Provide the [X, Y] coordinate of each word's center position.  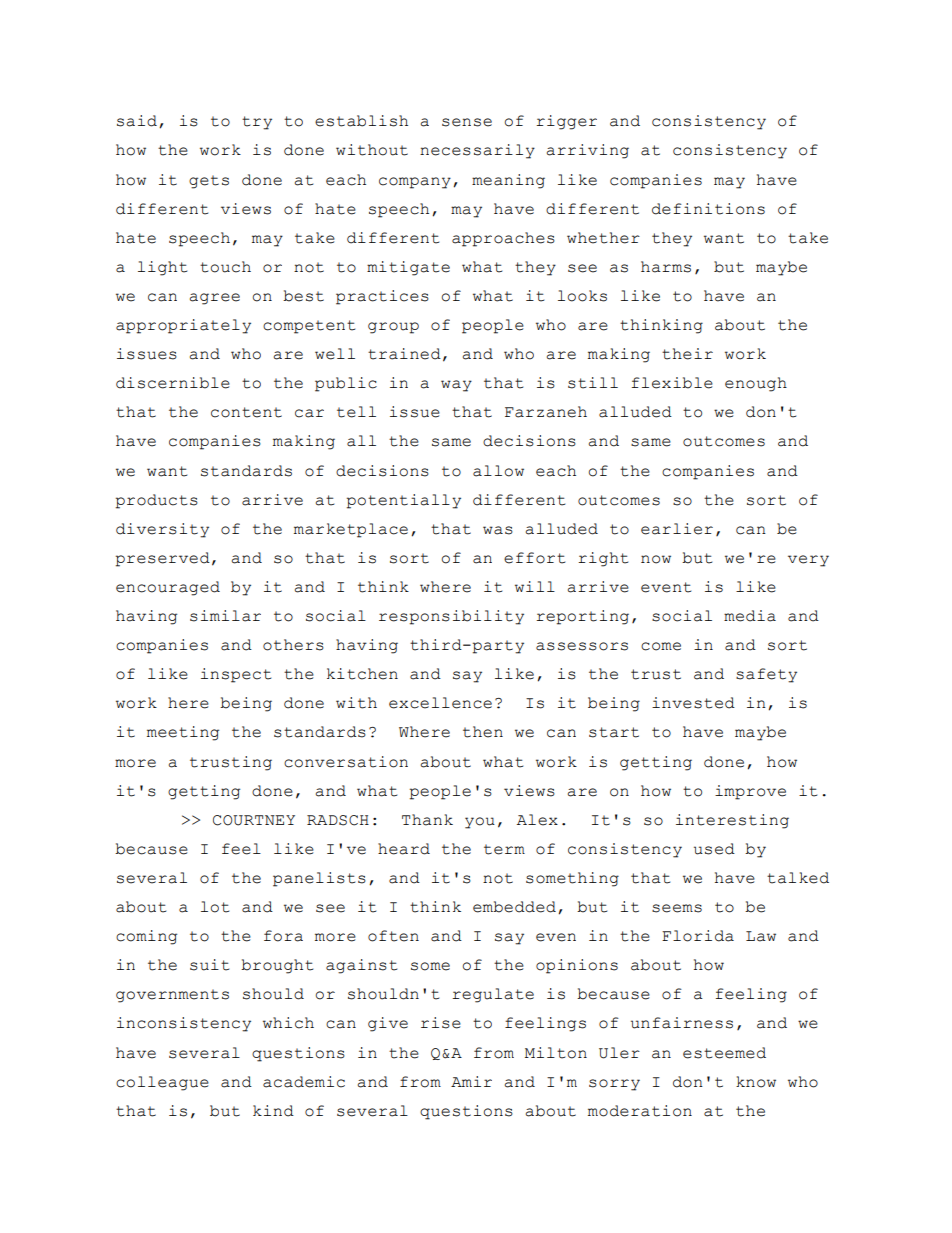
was [498, 530]
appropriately [183, 326]
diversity [162, 530]
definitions [708, 209]
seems [677, 908]
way [456, 386]
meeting [183, 733]
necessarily [477, 151]
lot [215, 907]
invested [693, 703]
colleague [162, 1083]
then [483, 732]
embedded [514, 907]
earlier [677, 529]
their [687, 354]
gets [209, 182]
